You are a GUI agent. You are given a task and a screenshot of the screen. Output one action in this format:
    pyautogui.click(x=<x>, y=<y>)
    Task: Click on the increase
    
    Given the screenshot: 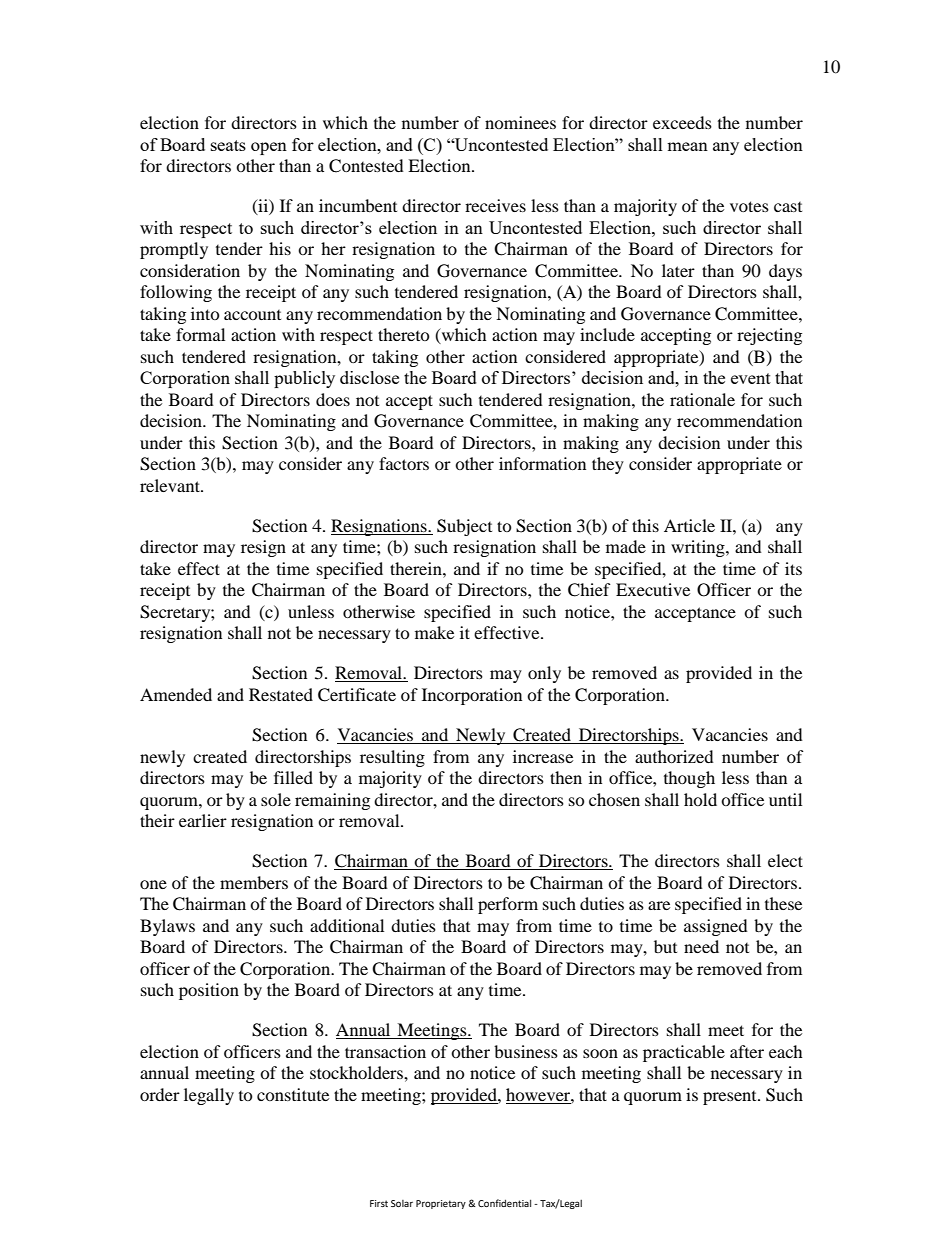 What is the action you would take?
    pyautogui.click(x=543, y=756)
